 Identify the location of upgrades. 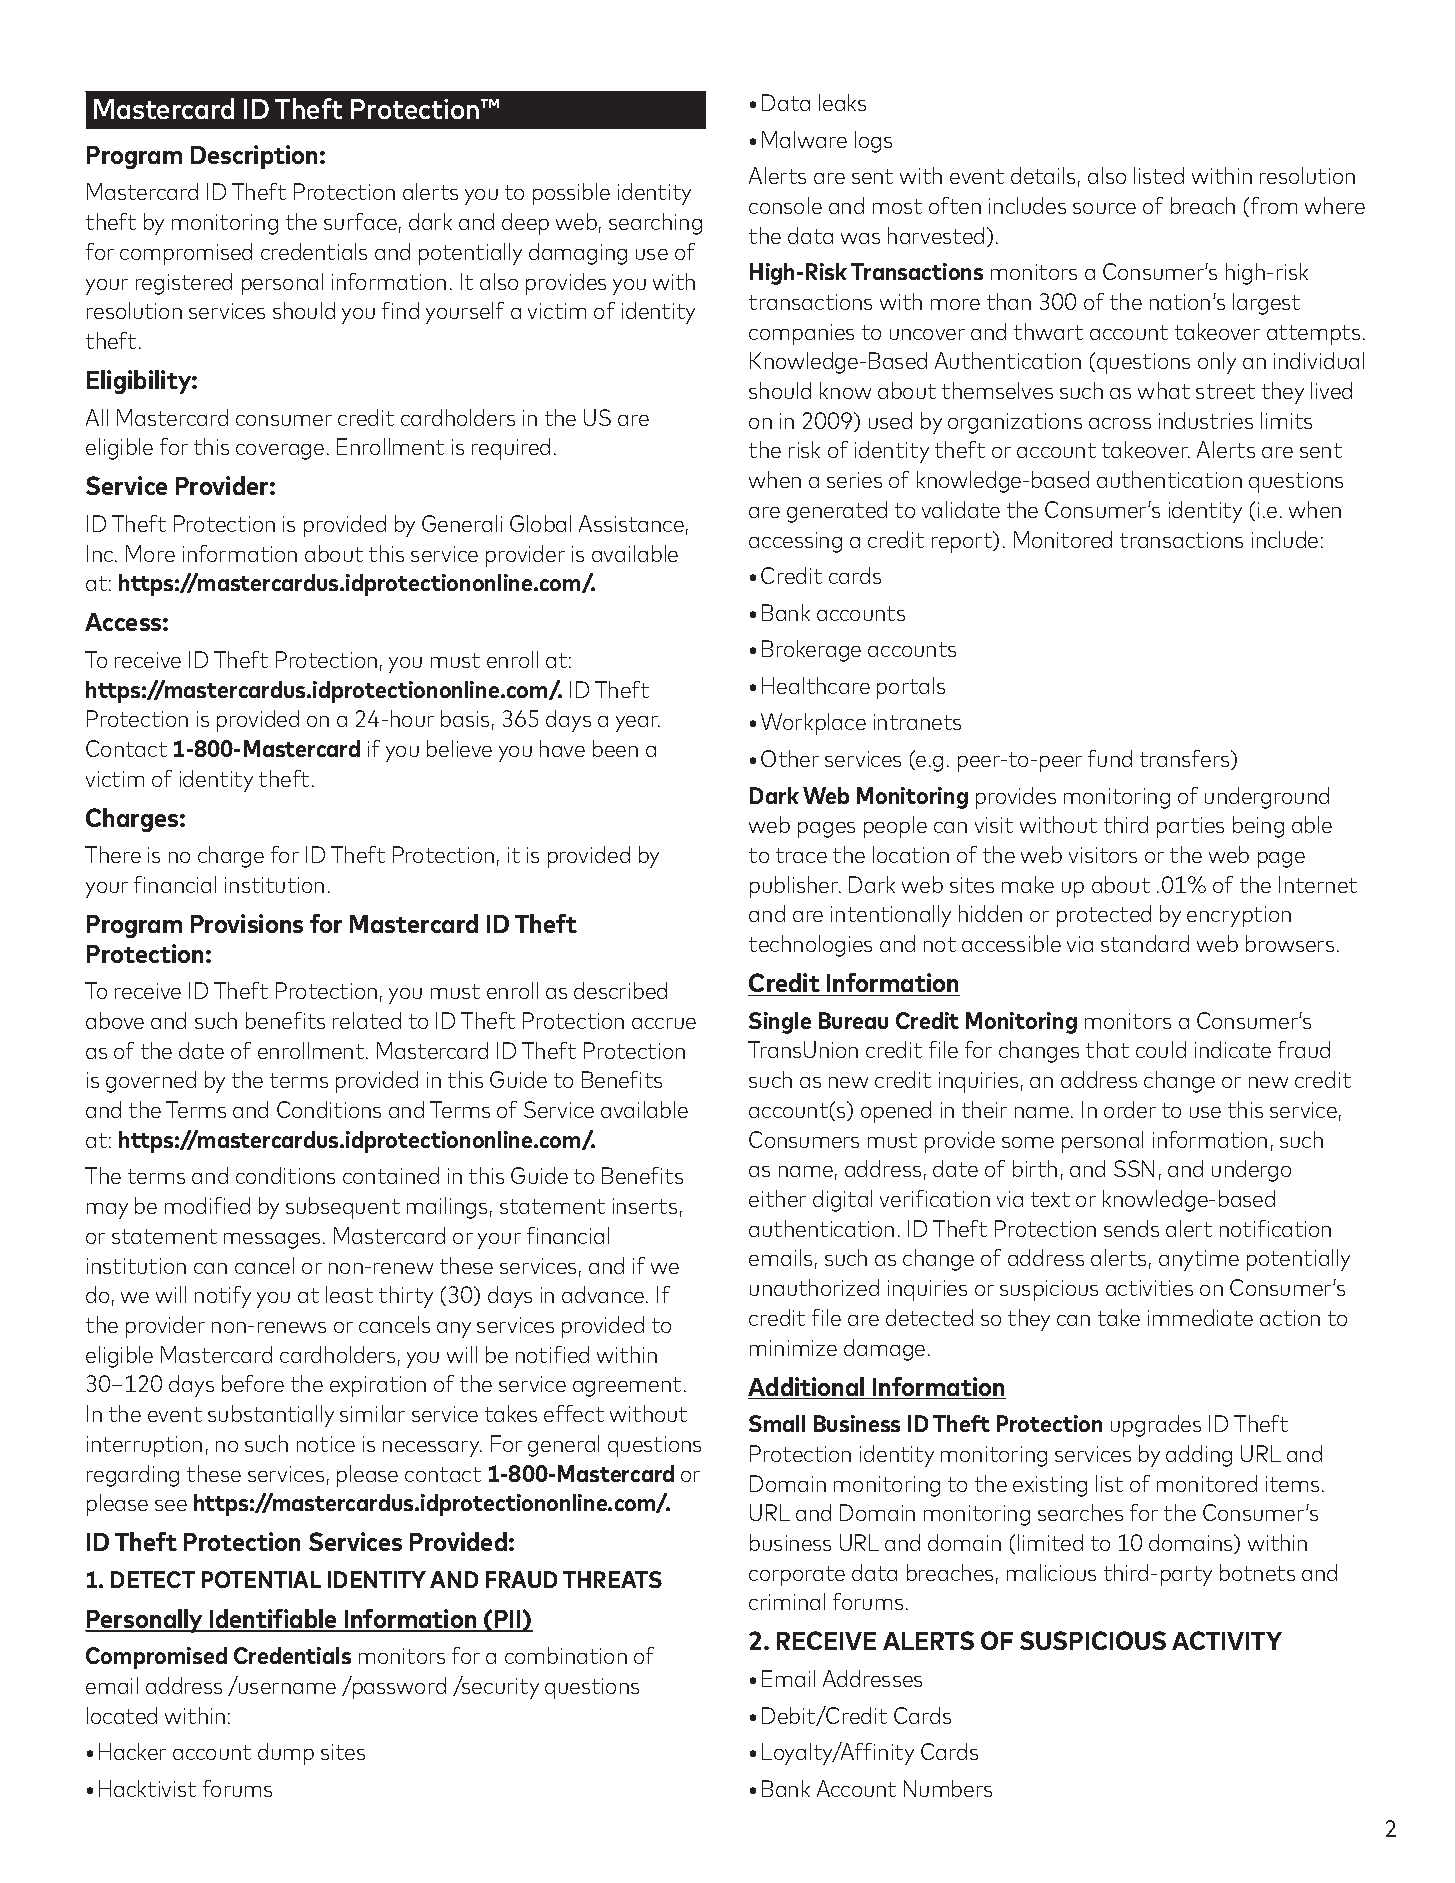
(1156, 1426).
